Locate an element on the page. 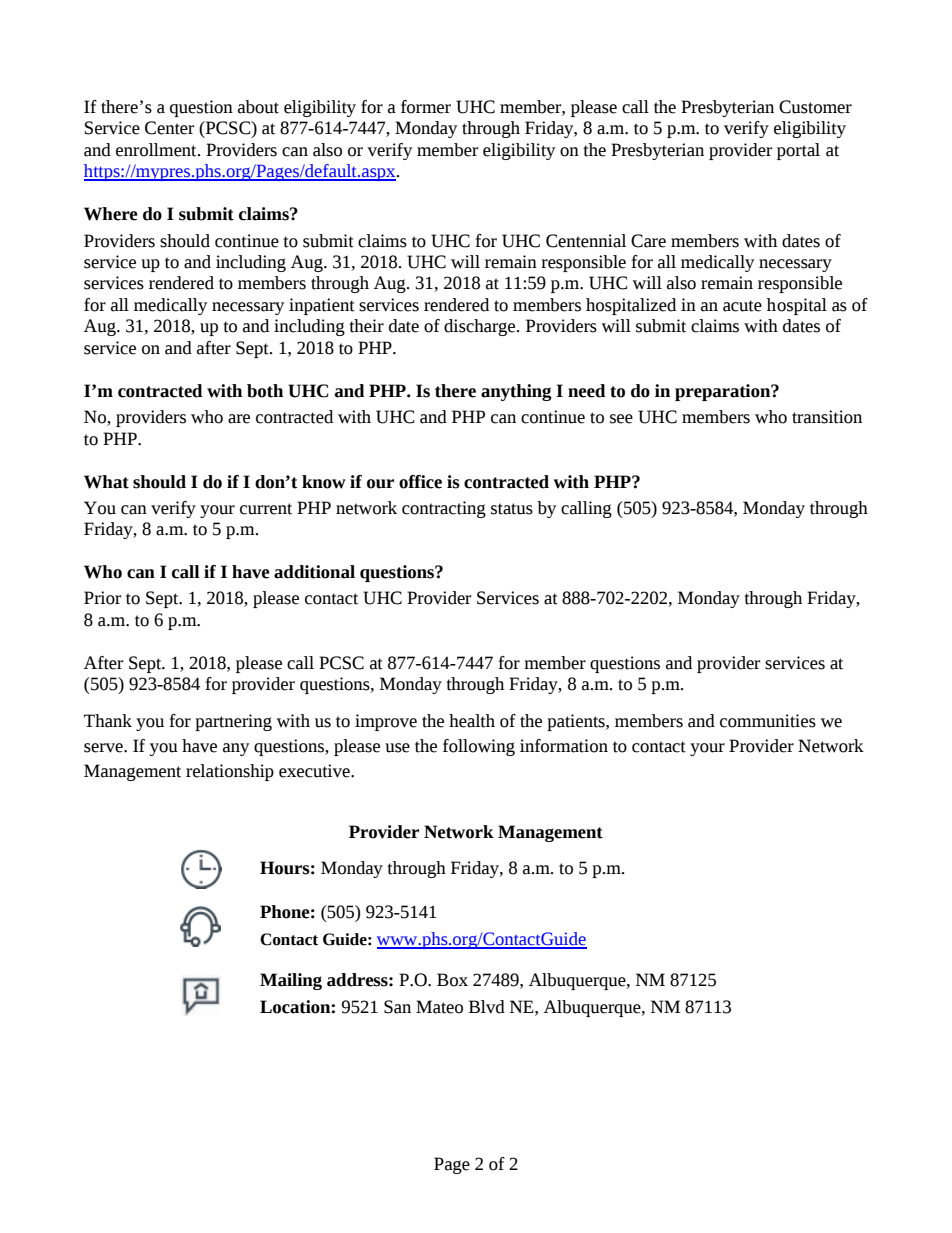 Image resolution: width=952 pixels, height=1233 pixels. Mailing is located at coordinates (291, 981).
